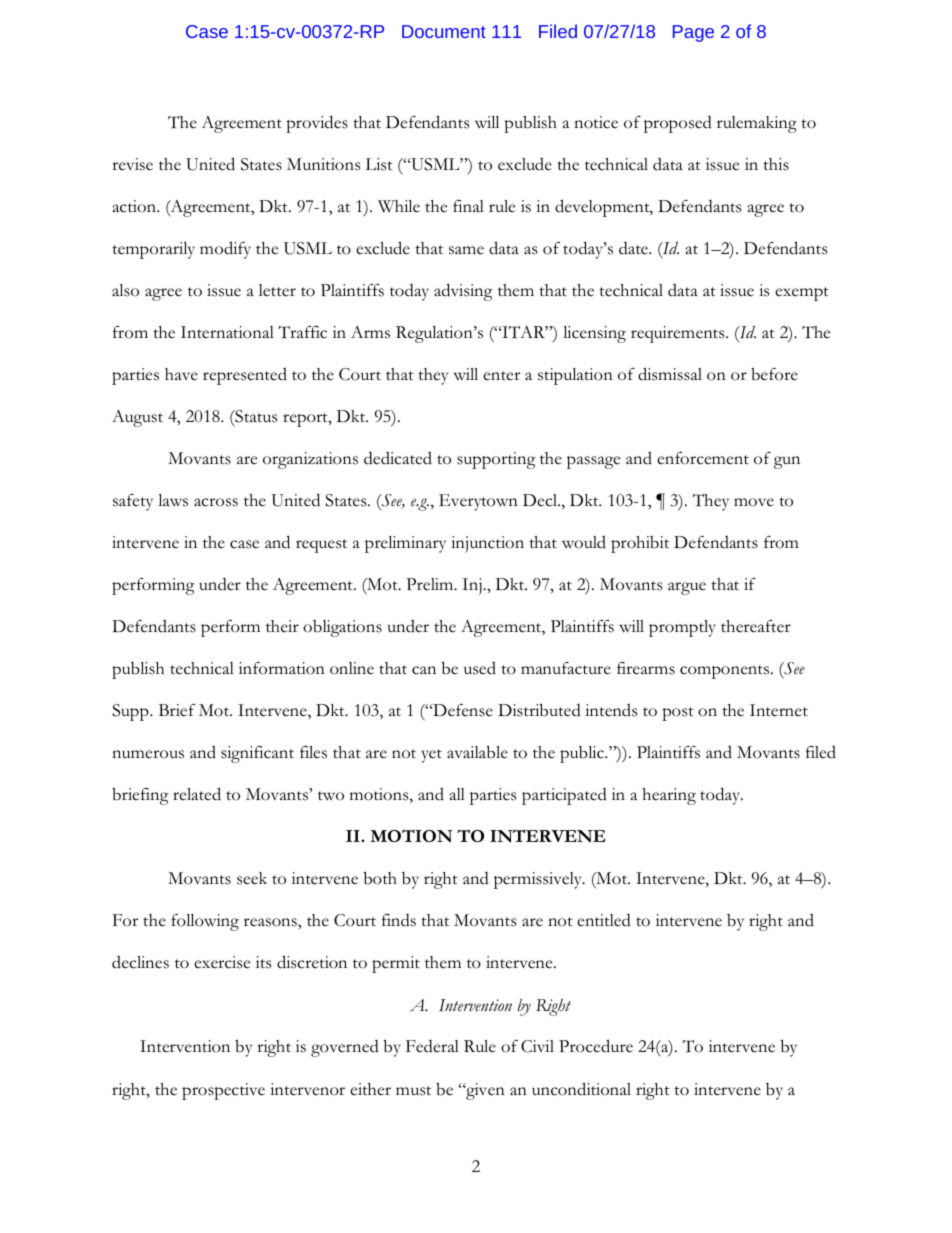 This screenshot has width=952, height=1233. I want to click on advising, so click(463, 292).
